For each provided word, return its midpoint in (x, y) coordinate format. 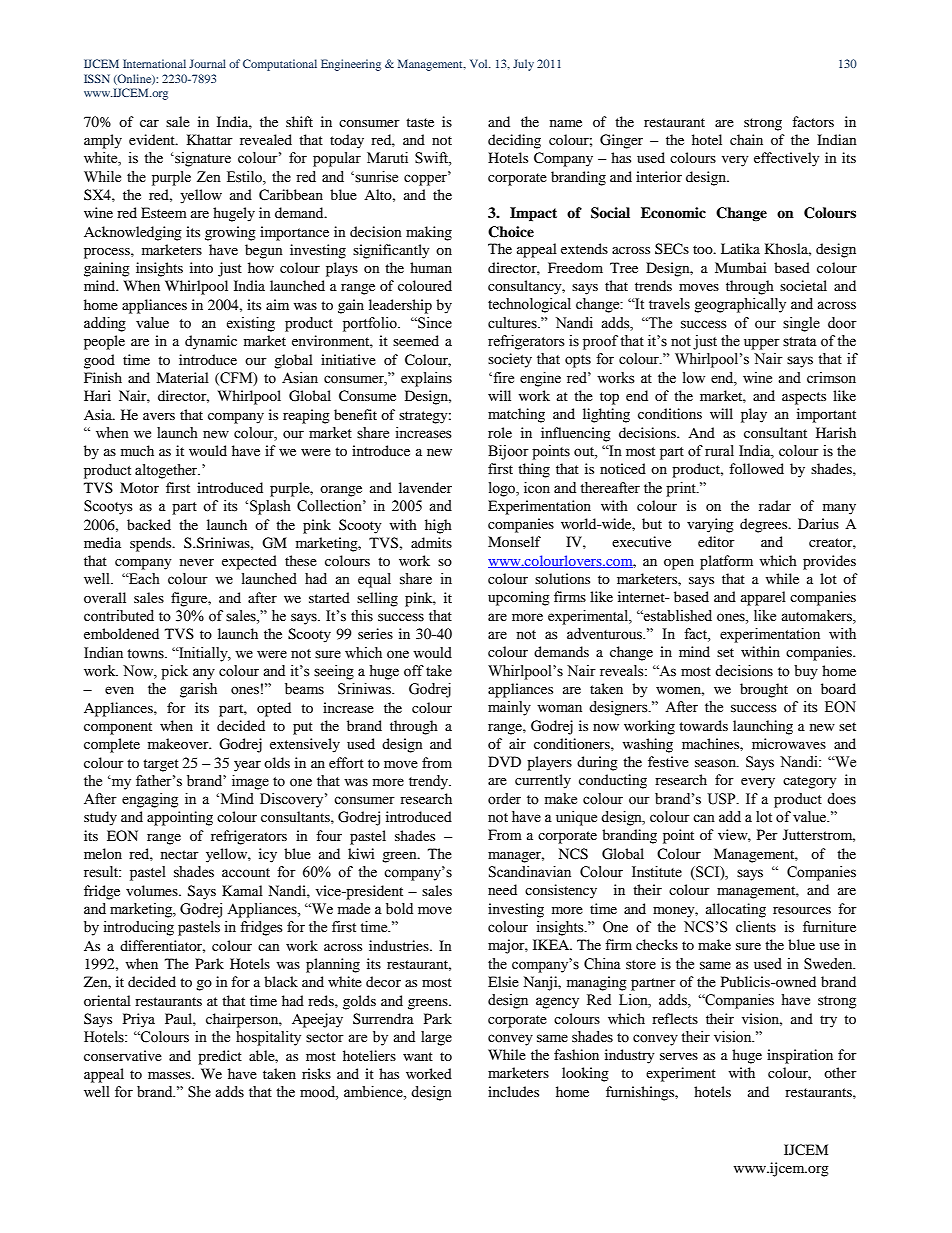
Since (434, 323)
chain (746, 139)
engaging (150, 800)
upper (762, 344)
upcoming (519, 598)
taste (420, 122)
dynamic (211, 342)
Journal (207, 63)
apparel (763, 598)
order (504, 799)
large (436, 1038)
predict (220, 1057)
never (197, 562)
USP (723, 799)
